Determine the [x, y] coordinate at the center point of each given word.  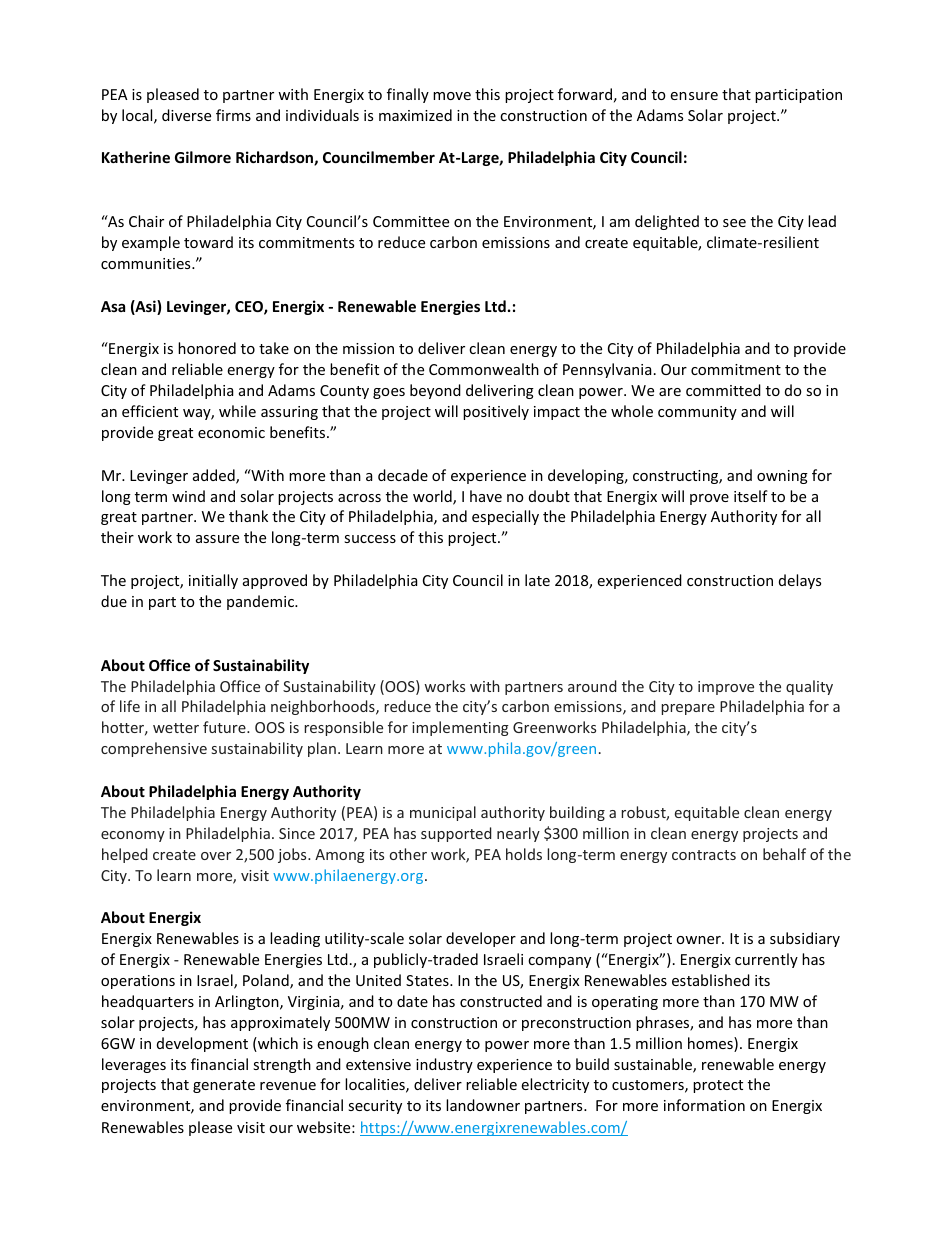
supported [456, 834]
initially [213, 581]
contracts [704, 855]
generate [224, 1086]
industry [444, 1065]
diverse [186, 115]
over [216, 856]
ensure [694, 96]
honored [207, 348]
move [452, 96]
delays [800, 581]
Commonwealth [484, 369]
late [537, 580]
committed [723, 390]
